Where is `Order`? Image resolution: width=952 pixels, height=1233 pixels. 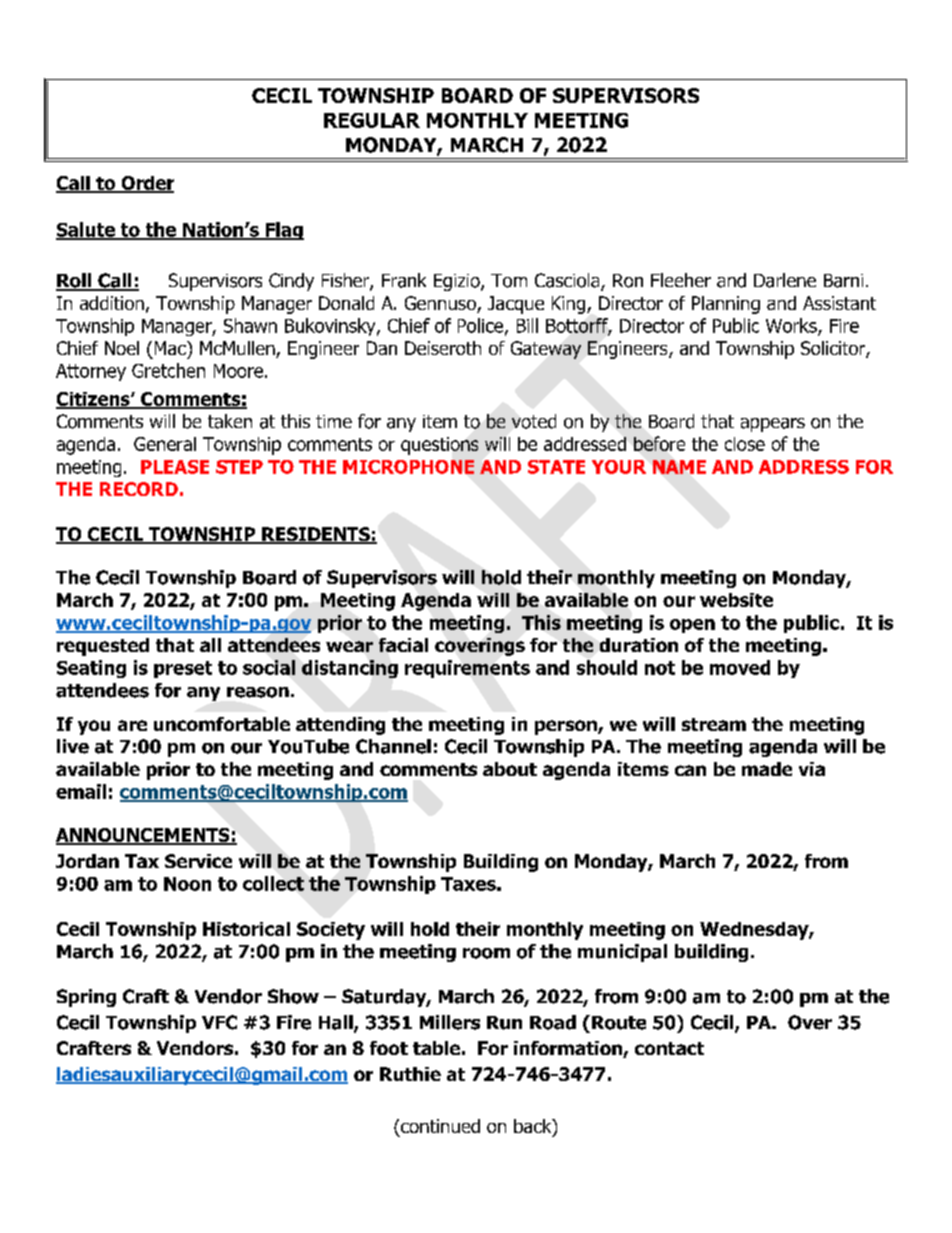 Order is located at coordinates (146, 184).
